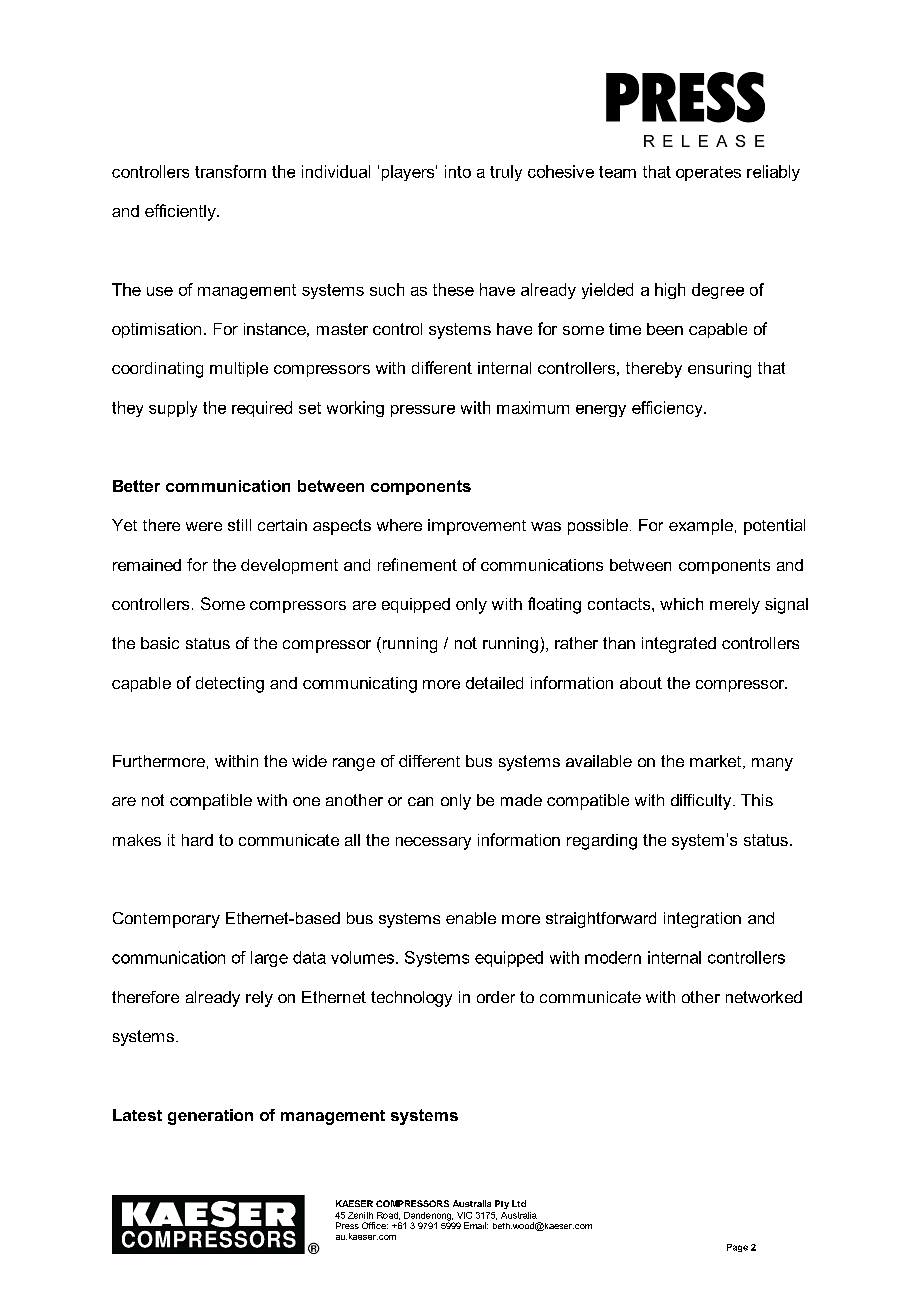  Describe the element at coordinates (715, 761) in the page. I see `market` at that location.
